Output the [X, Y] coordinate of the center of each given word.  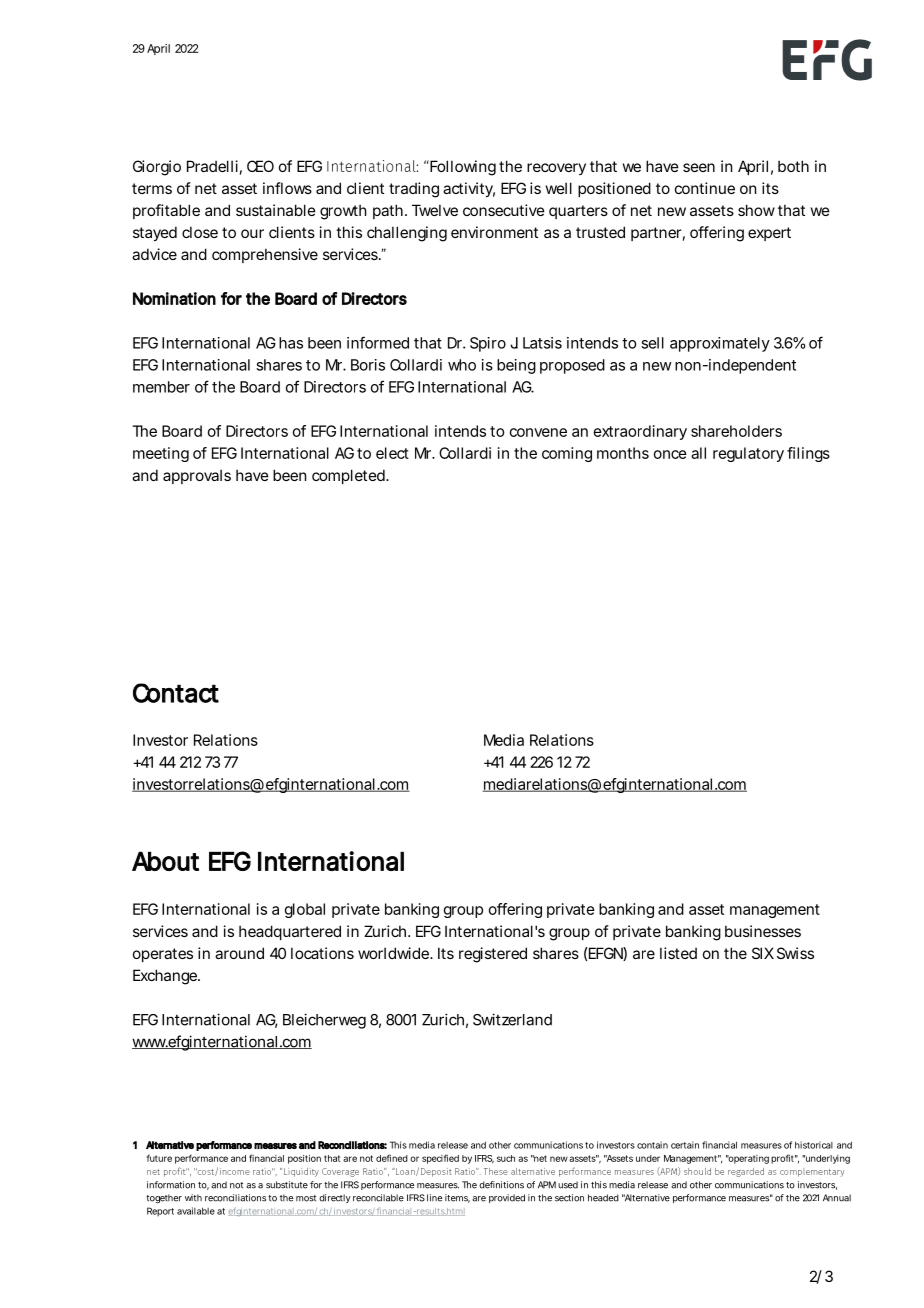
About [165, 861]
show [756, 210]
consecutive [504, 210]
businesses [763, 931]
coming [567, 454]
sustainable [276, 210]
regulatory [748, 454]
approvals [197, 476]
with [193, 1198]
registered [493, 955]
